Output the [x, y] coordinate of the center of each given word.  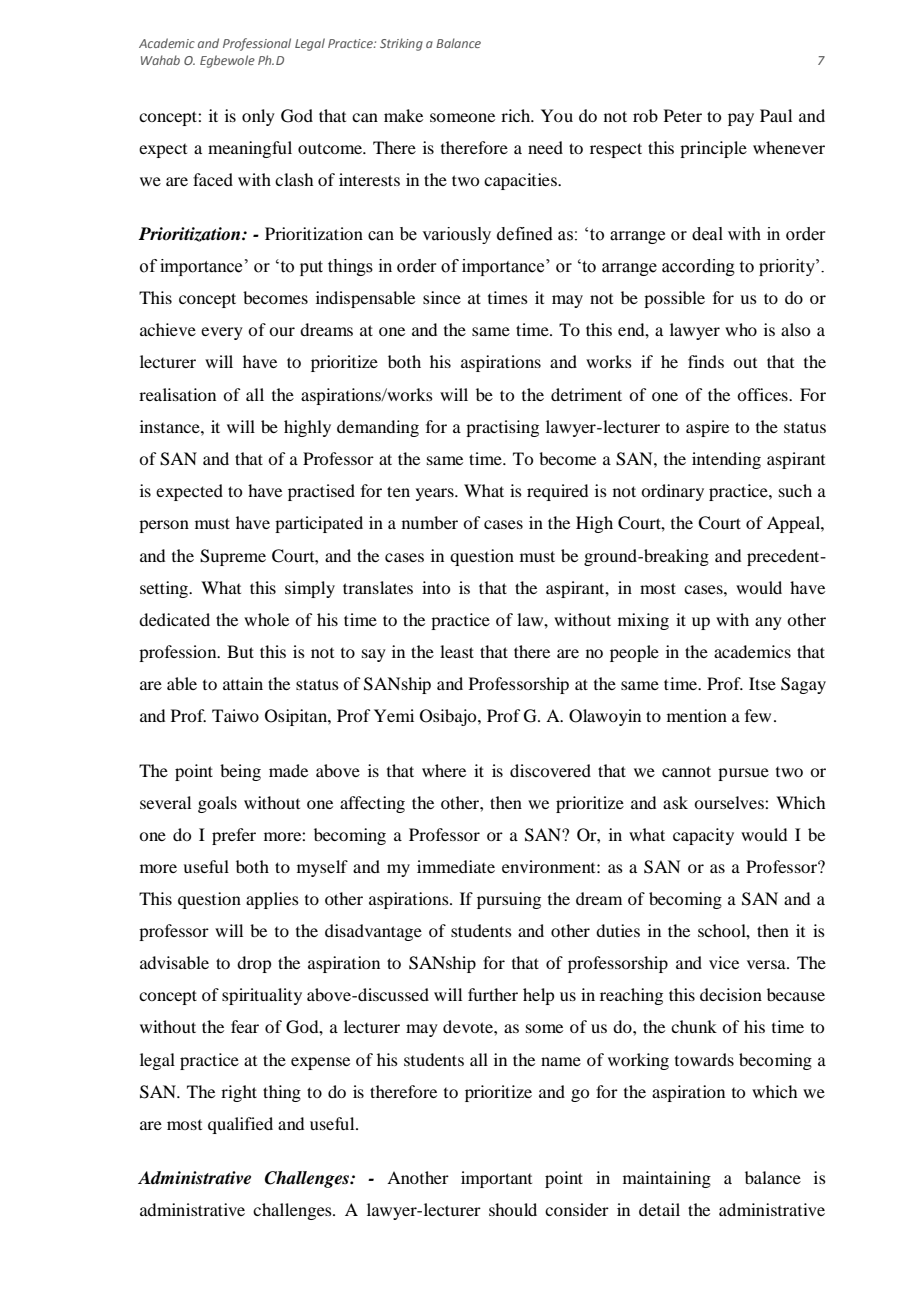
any [768, 623]
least [457, 651]
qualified [240, 1125]
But [240, 651]
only [258, 117]
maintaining [667, 1179]
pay [741, 119]
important [496, 1179]
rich [517, 115]
